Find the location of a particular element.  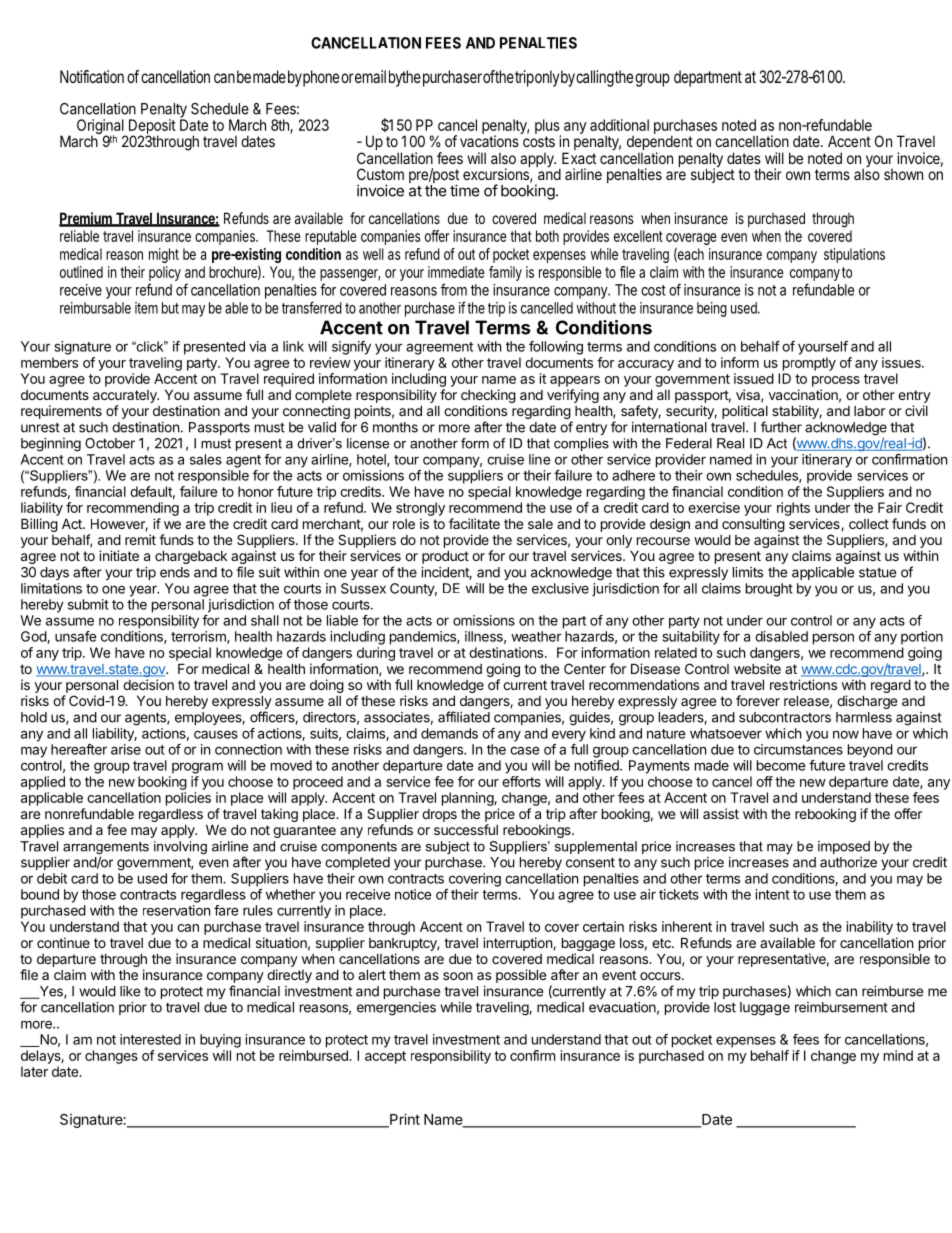

product is located at coordinates (445, 557).
